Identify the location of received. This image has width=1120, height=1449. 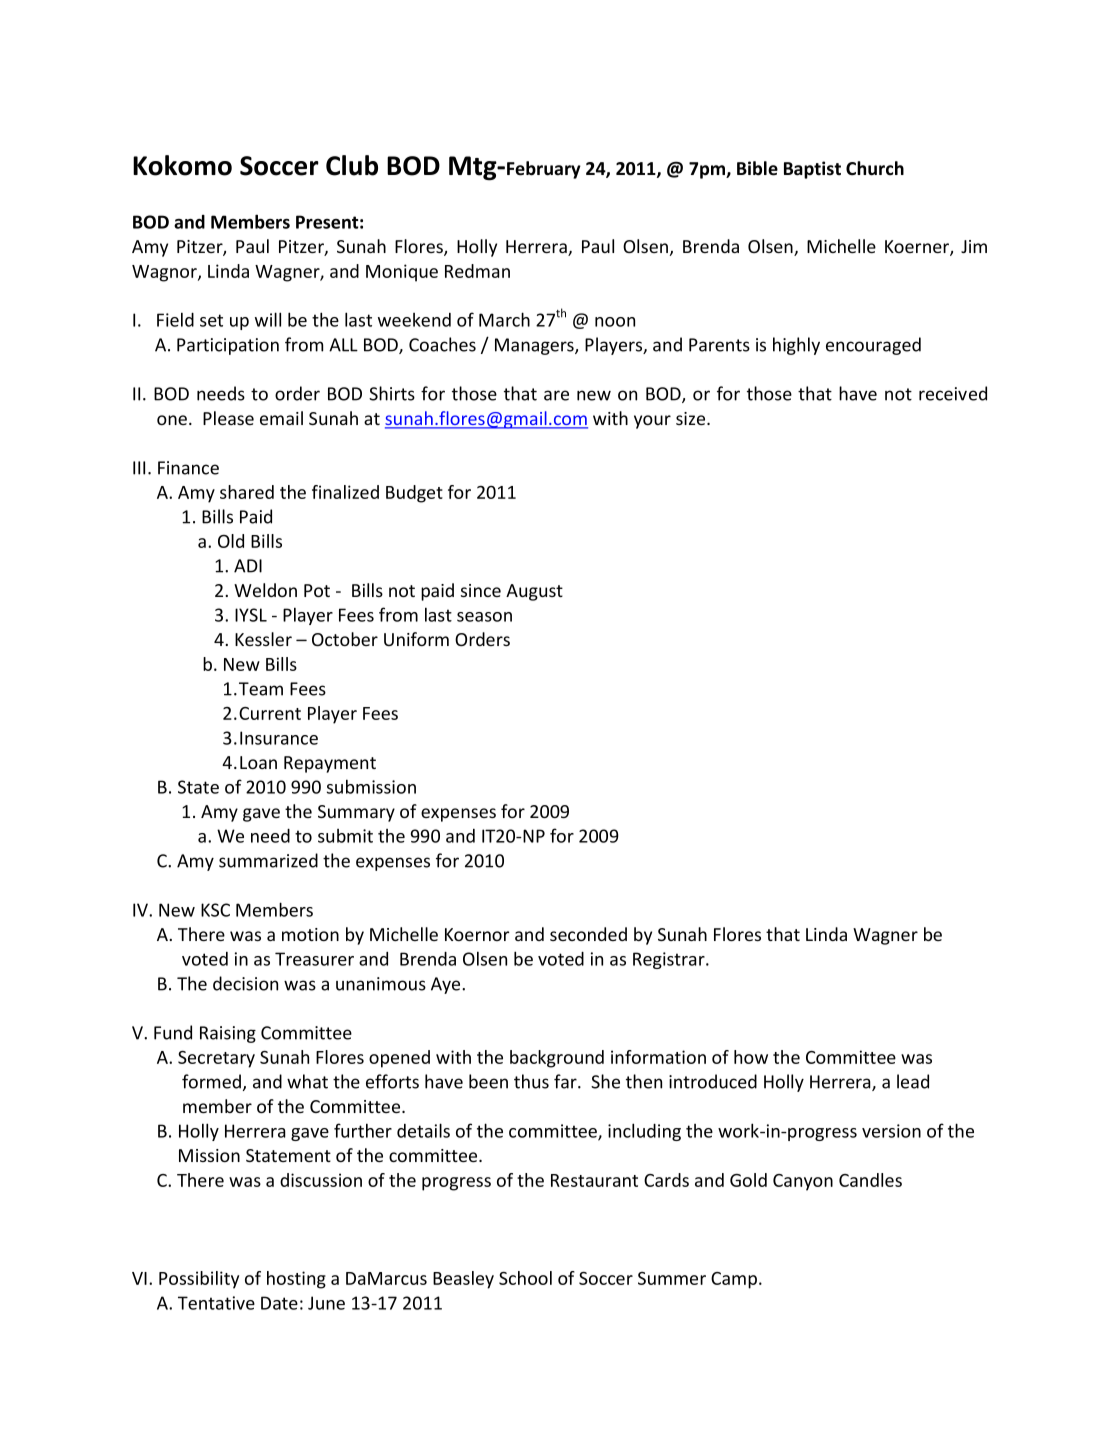
(953, 393).
